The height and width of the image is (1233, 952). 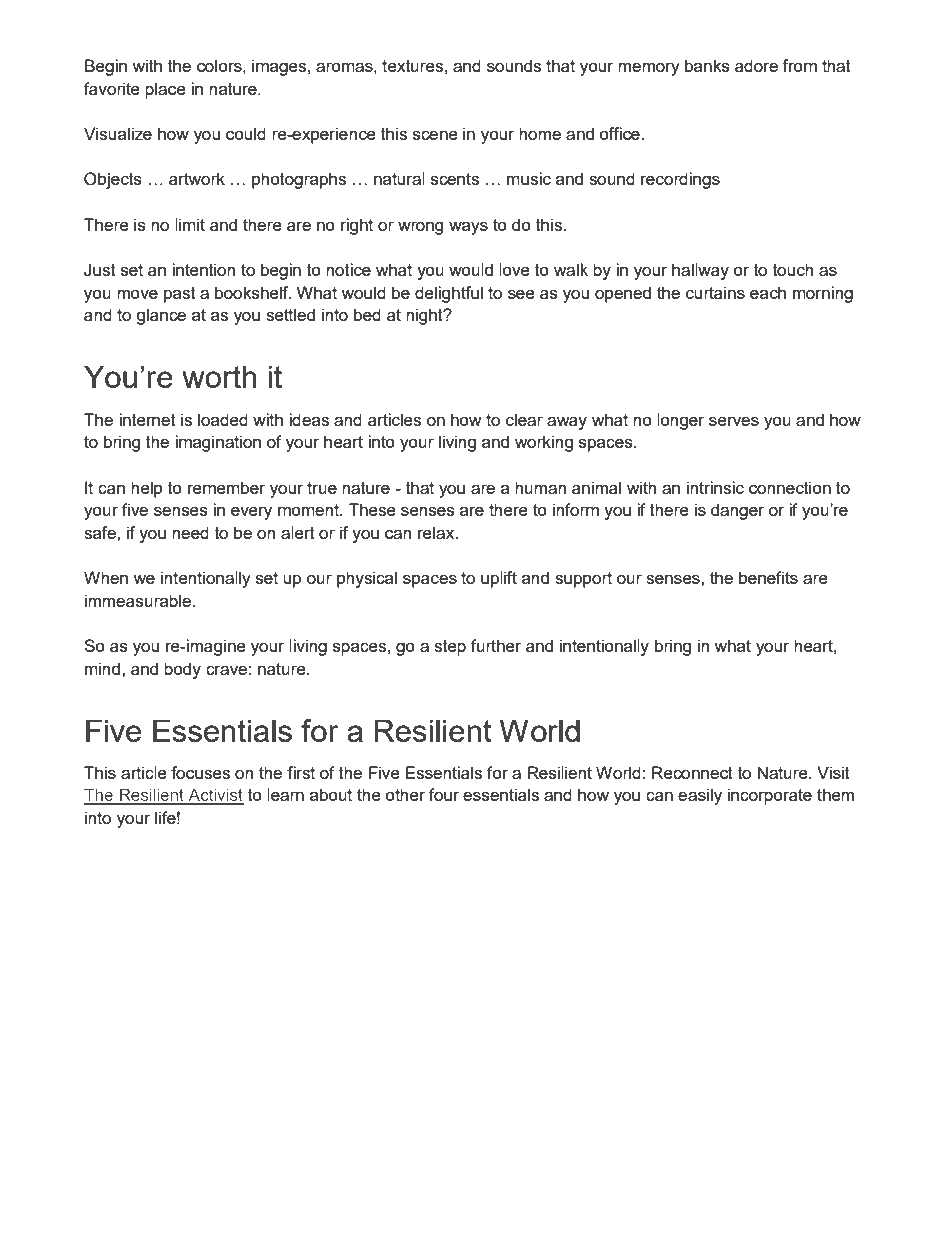 I want to click on place, so click(x=165, y=90).
